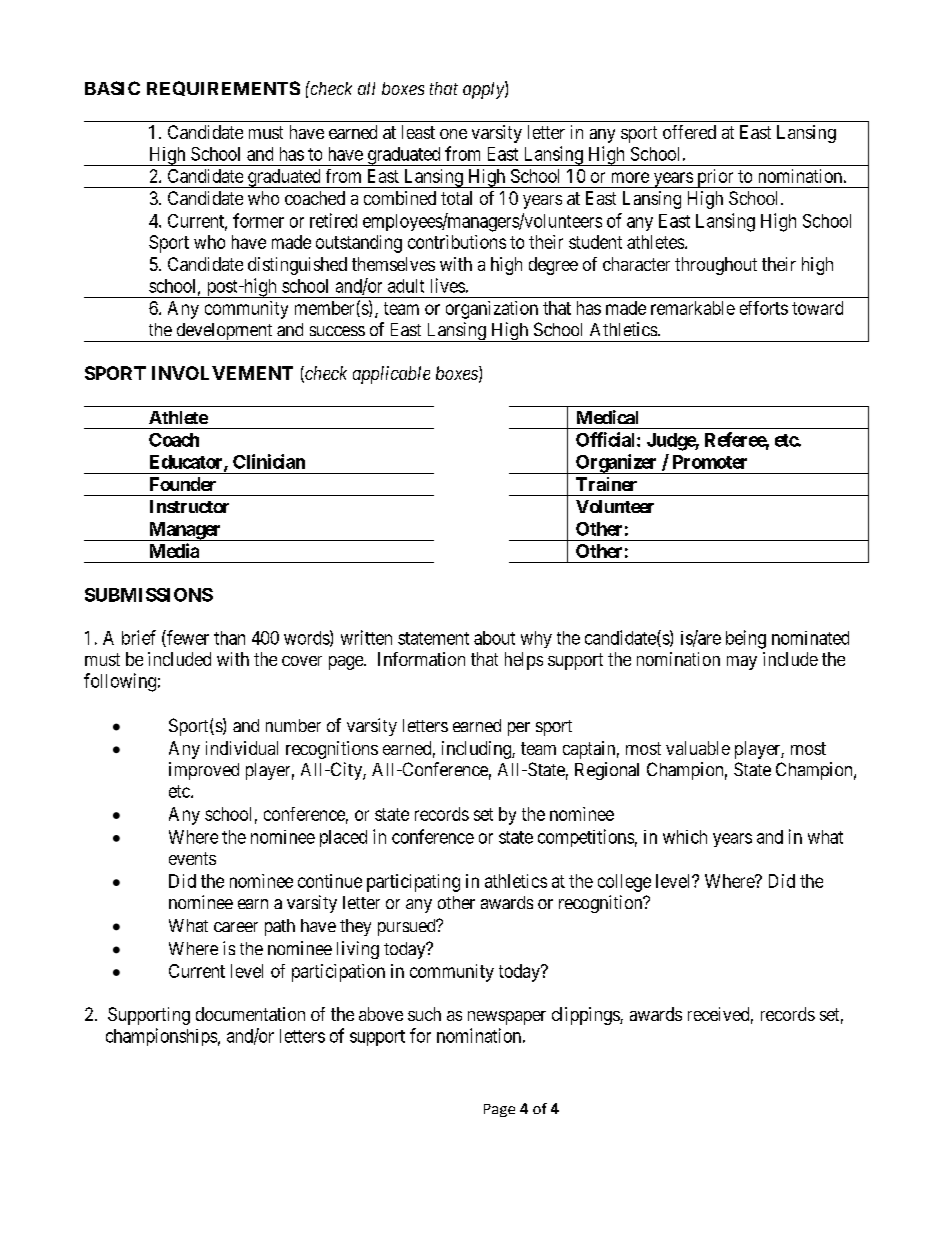 This screenshot has width=952, height=1233. Describe the element at coordinates (223, 88) in the screenshot. I see `REQUIREMENTS` at that location.
